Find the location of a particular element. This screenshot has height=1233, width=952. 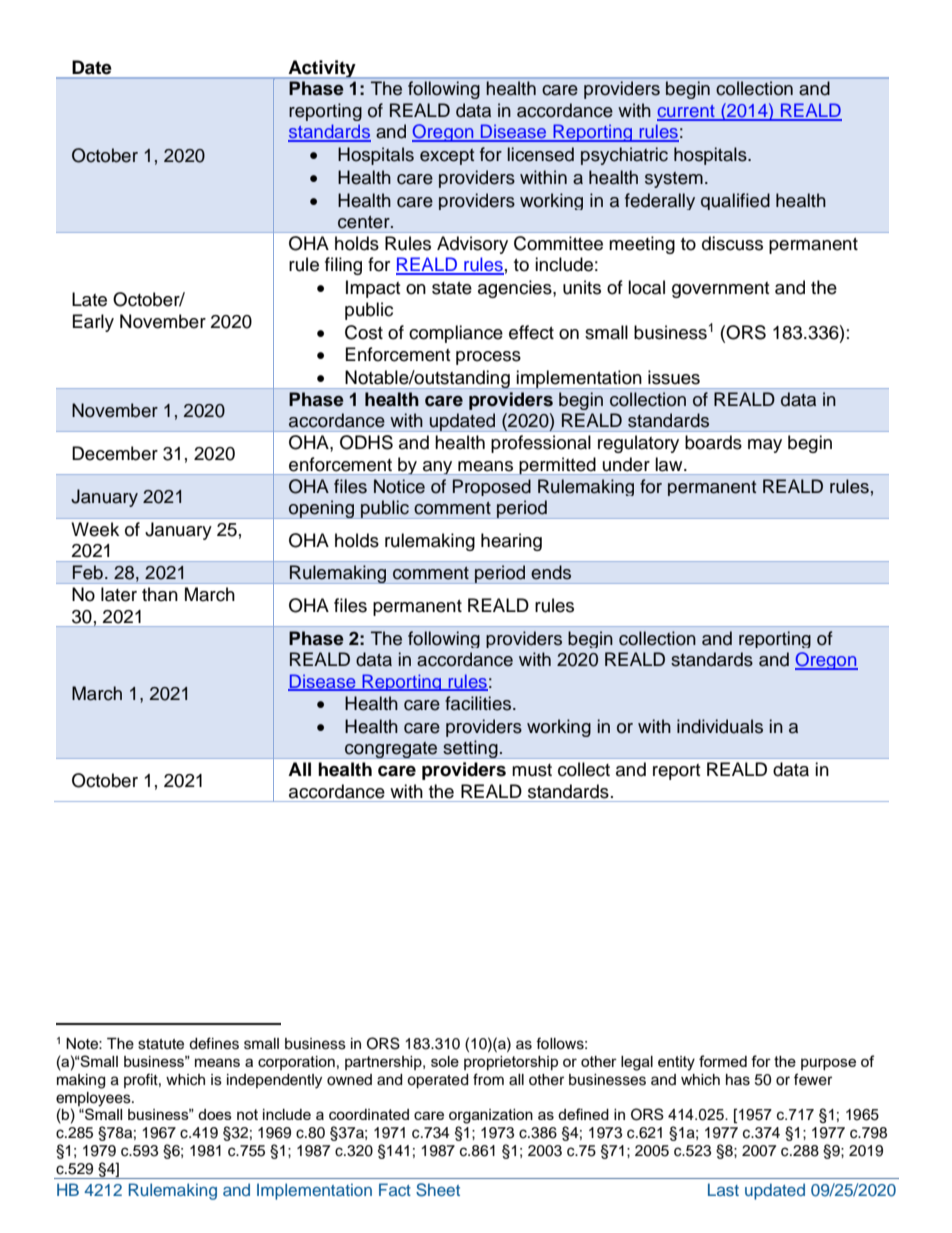

except is located at coordinates (447, 157).
